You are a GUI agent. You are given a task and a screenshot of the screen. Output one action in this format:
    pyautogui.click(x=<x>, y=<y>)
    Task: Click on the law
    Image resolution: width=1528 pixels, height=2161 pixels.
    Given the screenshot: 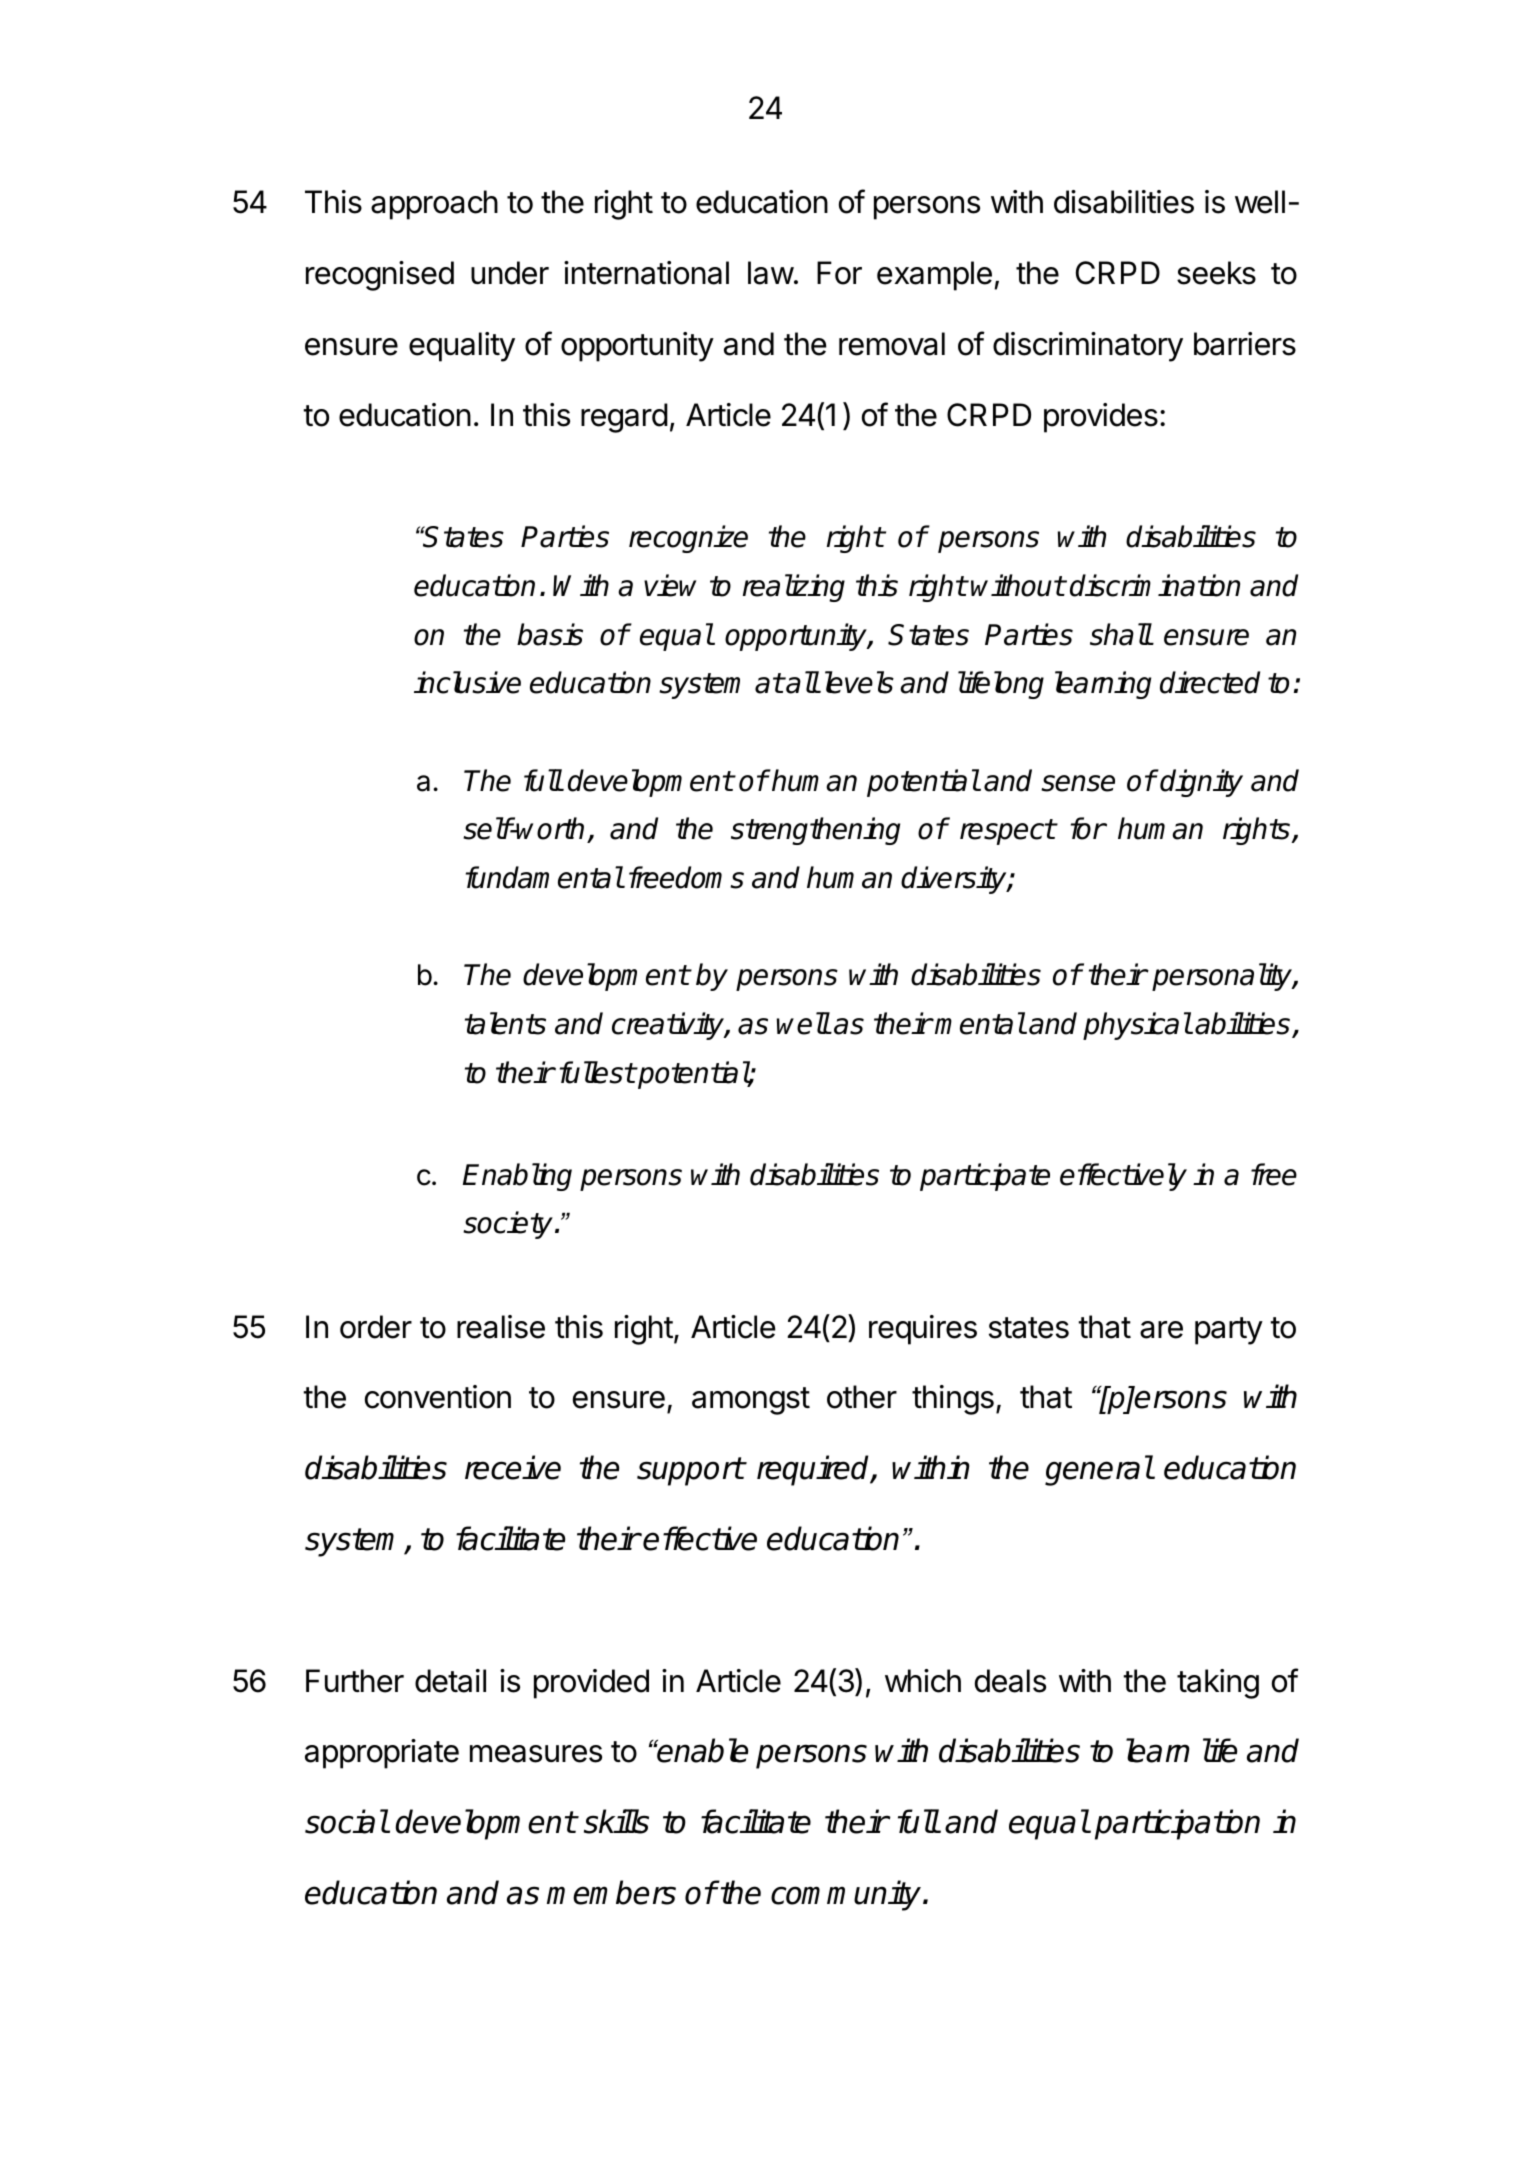 What is the action you would take?
    pyautogui.click(x=771, y=273)
